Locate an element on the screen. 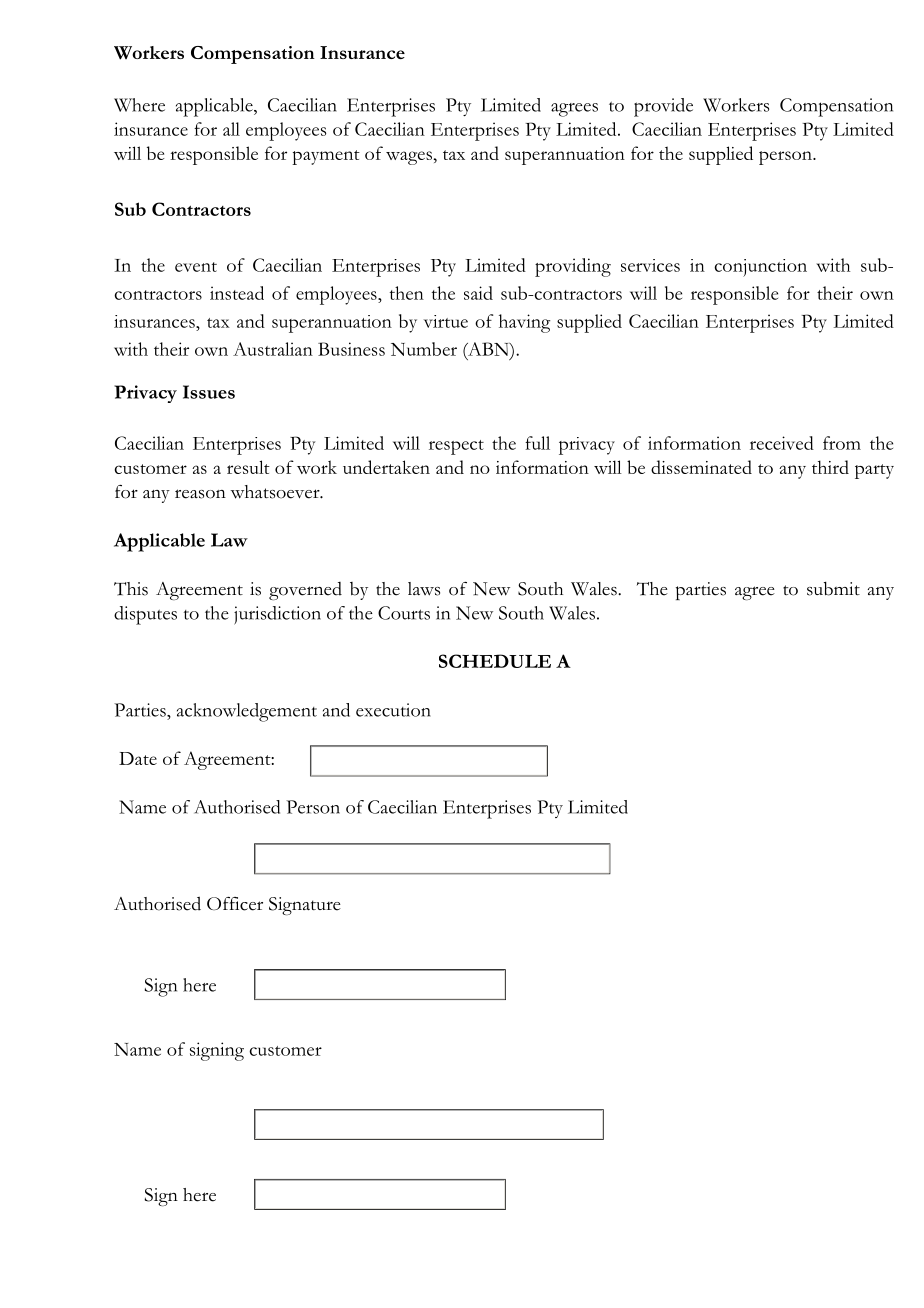 This screenshot has height=1308, width=924. all is located at coordinates (231, 129).
